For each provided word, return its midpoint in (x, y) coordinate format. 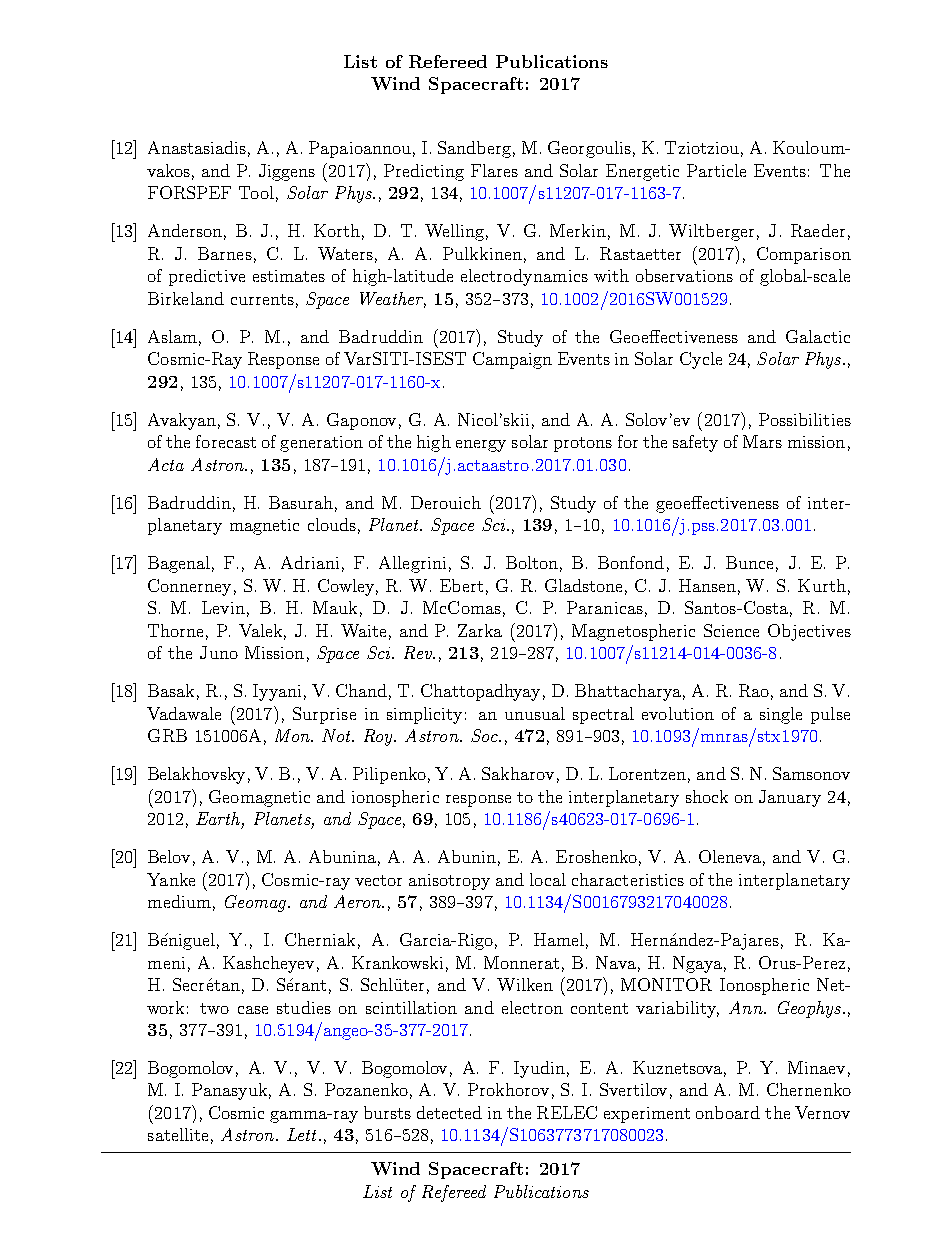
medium (179, 901)
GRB (167, 735)
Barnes (225, 253)
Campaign (512, 360)
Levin (223, 607)
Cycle (701, 360)
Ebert (461, 585)
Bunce (749, 562)
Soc (485, 735)
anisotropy (449, 882)
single (781, 715)
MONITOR (666, 984)
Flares (494, 170)
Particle (716, 170)
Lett (303, 1134)
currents (262, 299)
